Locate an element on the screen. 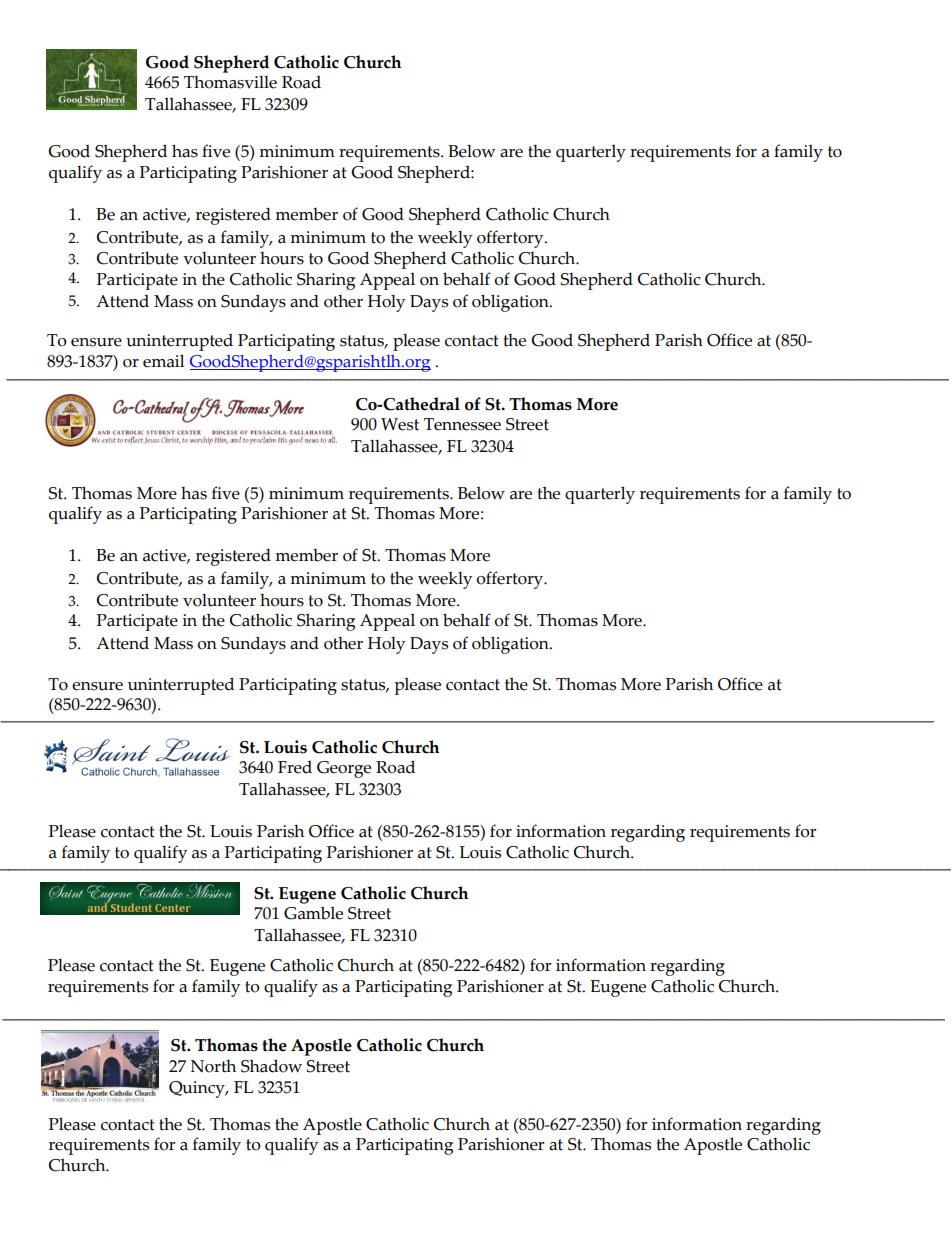 The width and height of the screenshot is (952, 1233). Gamble is located at coordinates (313, 913).
